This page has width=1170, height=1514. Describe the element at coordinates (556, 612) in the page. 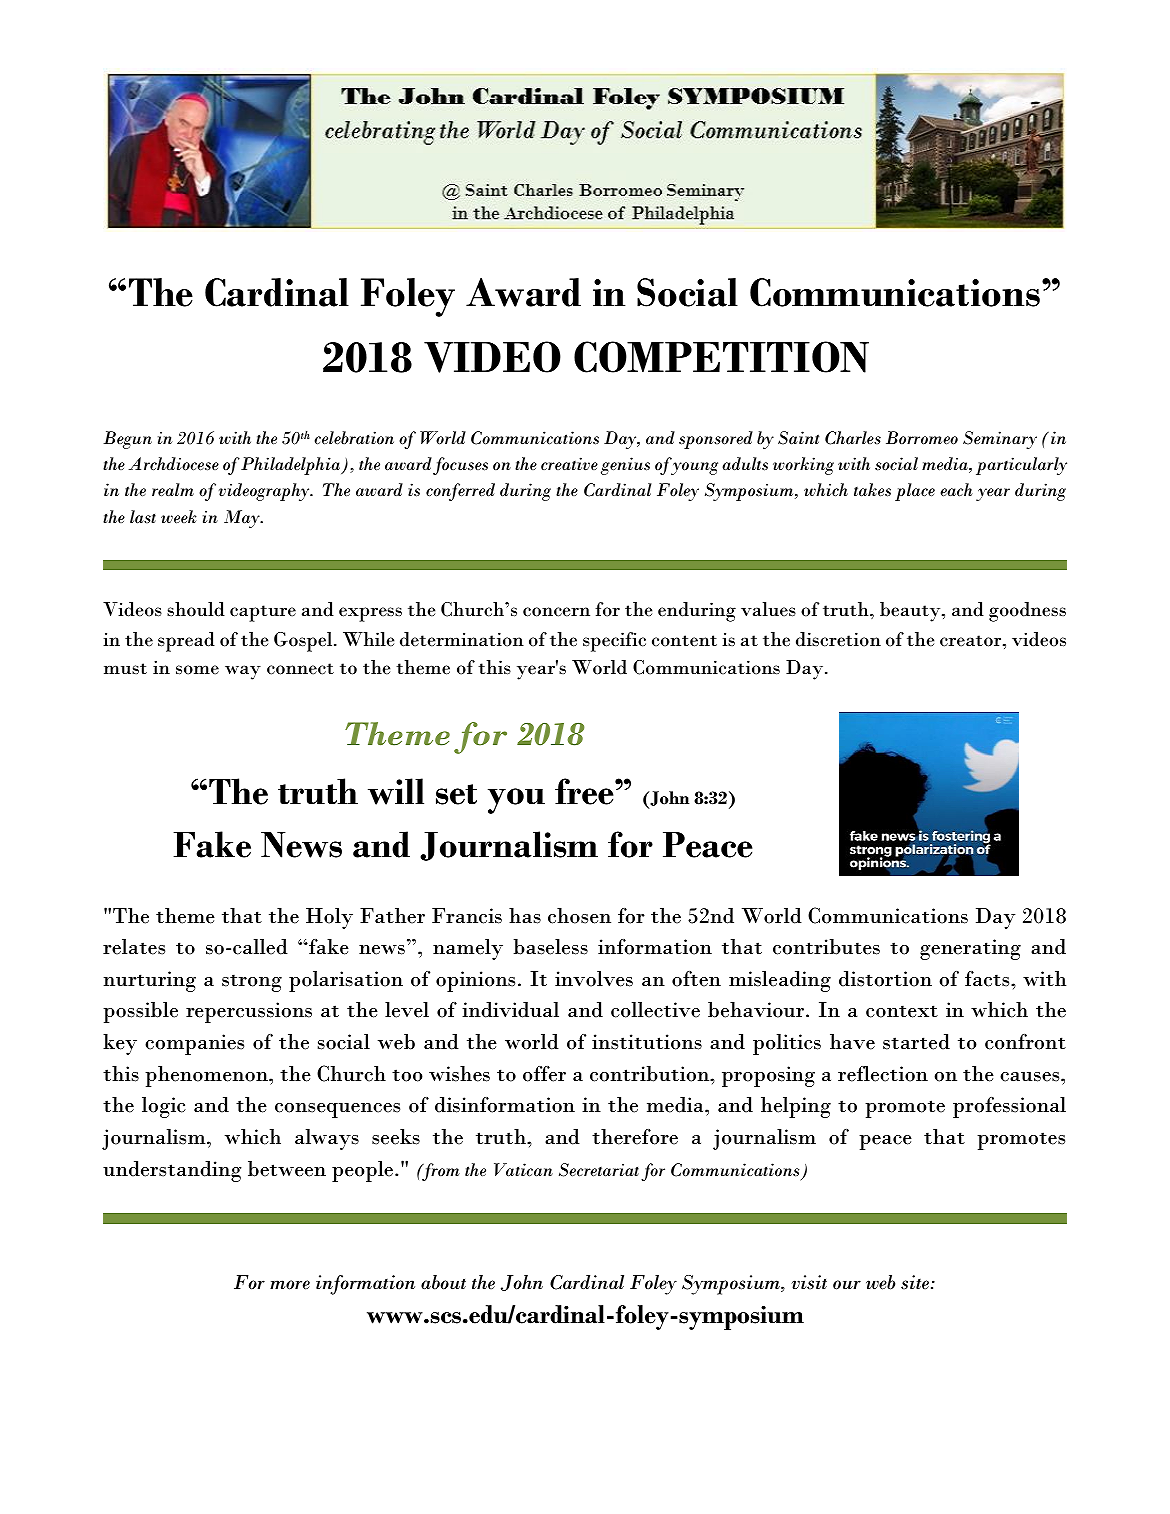

I see `concern` at that location.
